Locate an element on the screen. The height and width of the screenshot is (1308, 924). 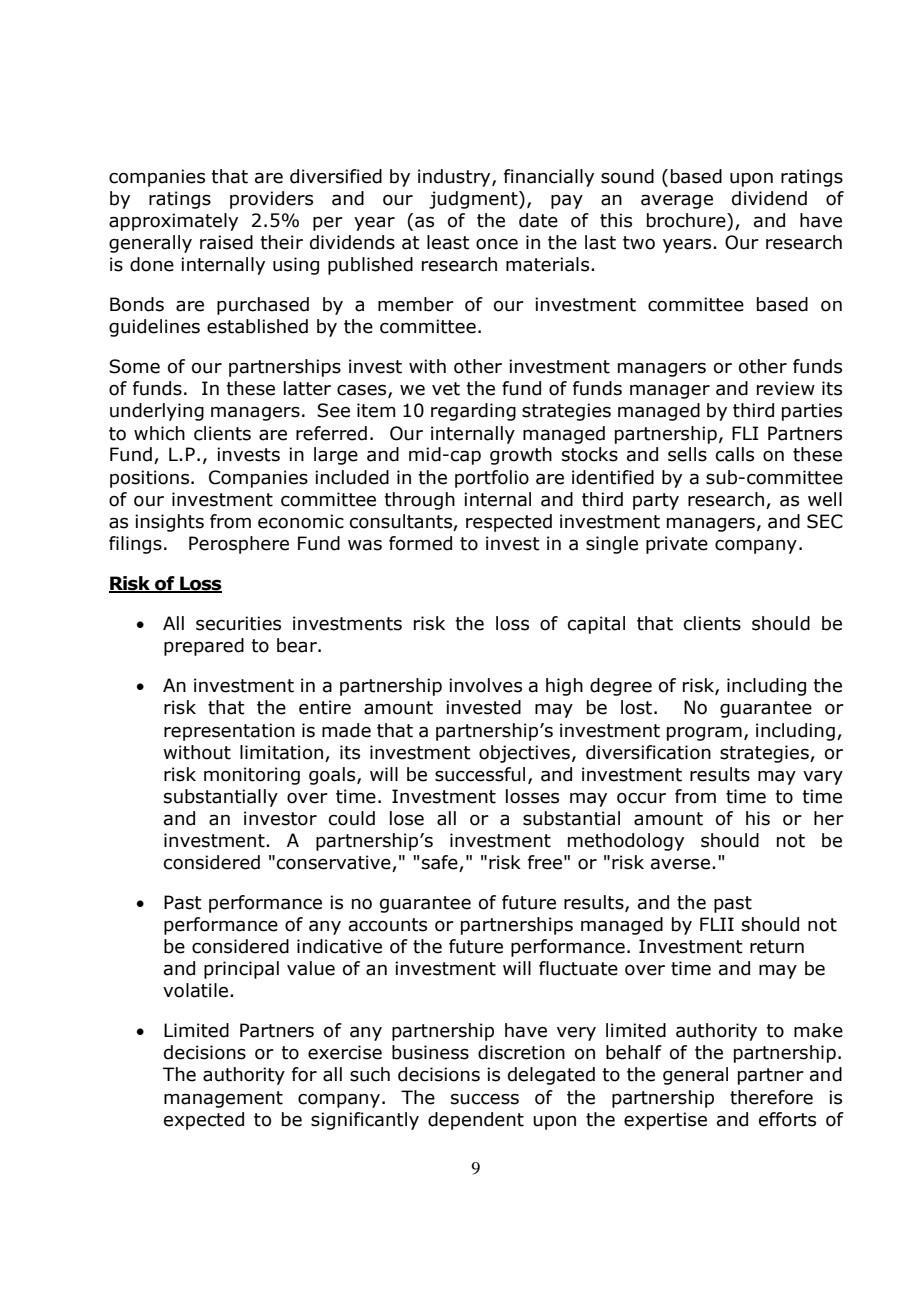
judgment is located at coordinates (474, 200).
